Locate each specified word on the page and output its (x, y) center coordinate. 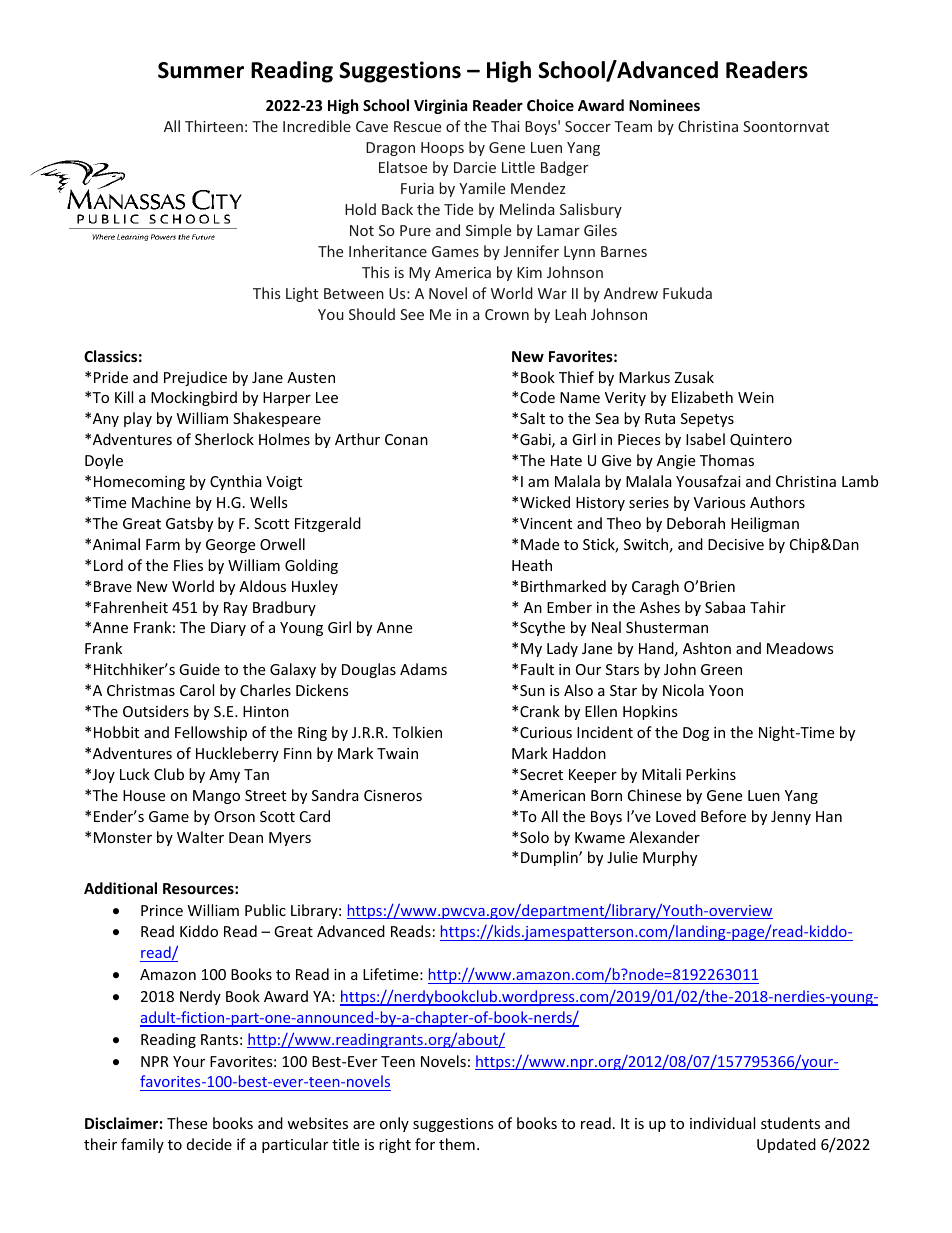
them (457, 1144)
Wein (756, 397)
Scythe (542, 628)
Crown (507, 314)
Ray (236, 609)
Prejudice (195, 378)
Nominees (664, 105)
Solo (534, 837)
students (790, 1123)
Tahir (768, 607)
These (187, 1123)
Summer (201, 70)
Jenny (791, 818)
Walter (200, 837)
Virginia (440, 106)
